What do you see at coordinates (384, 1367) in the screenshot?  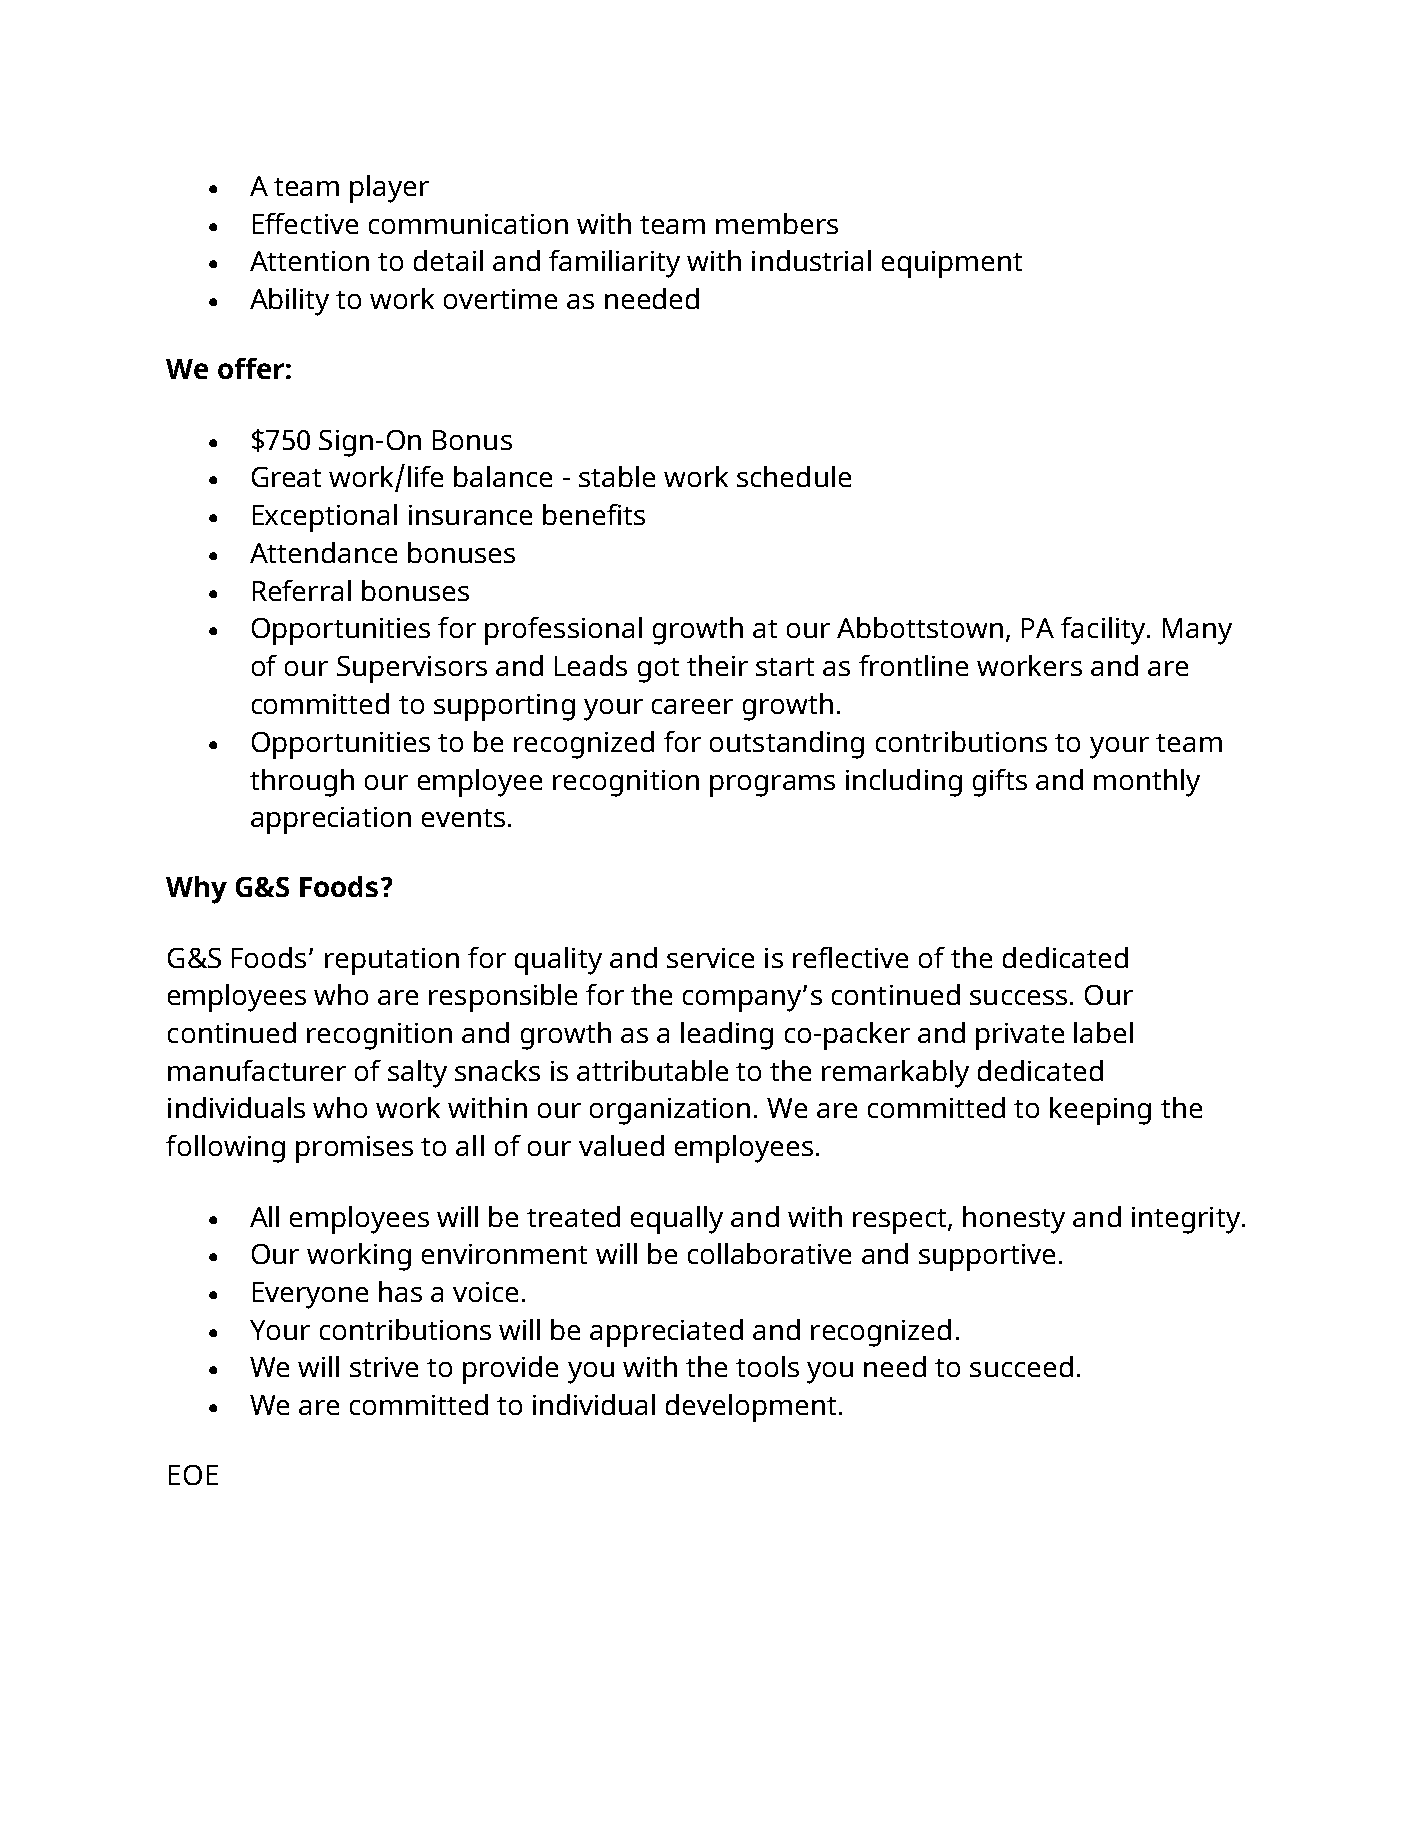 I see `strive` at bounding box center [384, 1367].
